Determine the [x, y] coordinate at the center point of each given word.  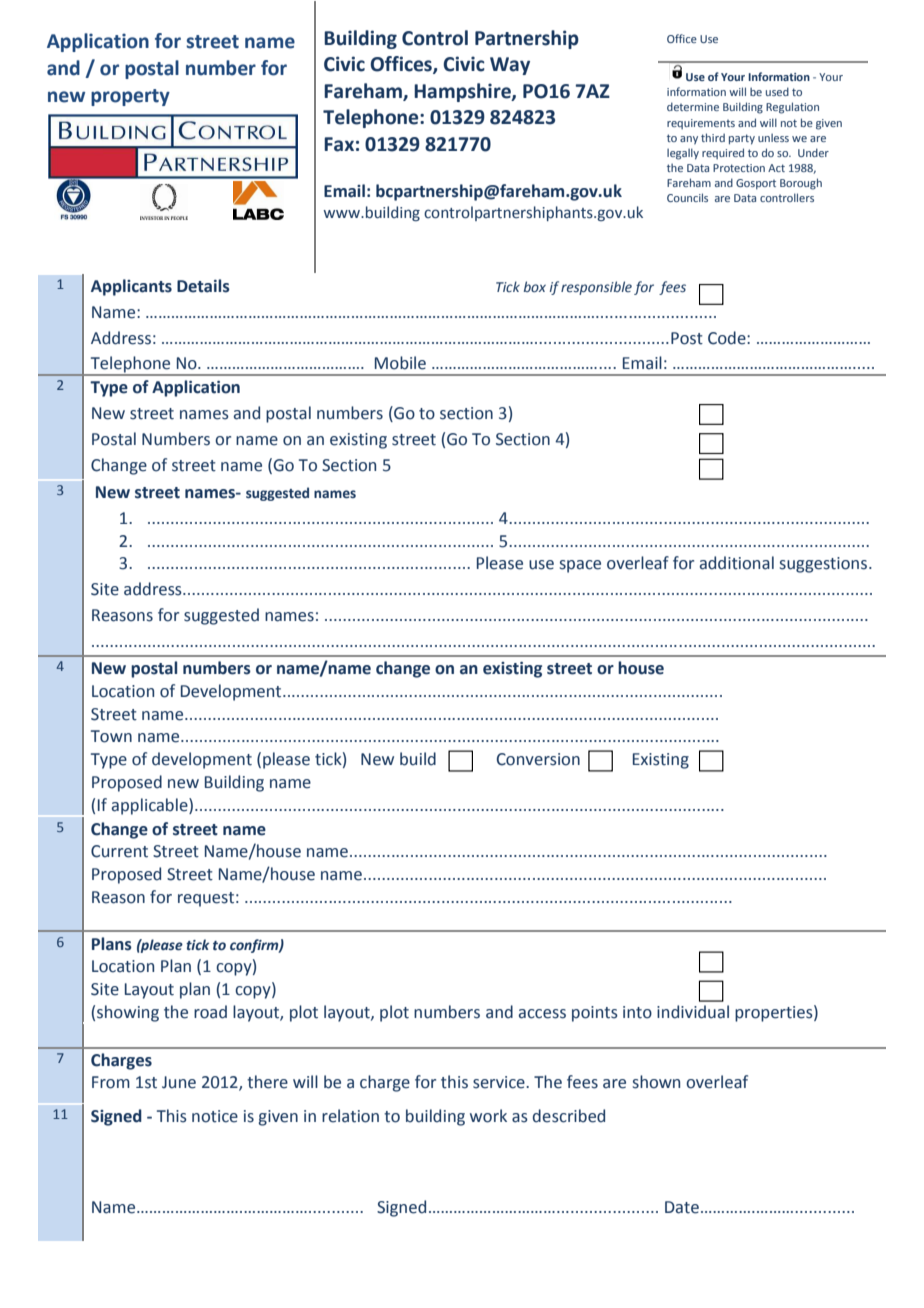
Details [203, 286]
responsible [596, 288]
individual [693, 1012]
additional [737, 563]
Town [111, 736]
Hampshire [463, 92]
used [777, 91]
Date [682, 1207]
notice [215, 1116]
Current [119, 851]
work [488, 1116]
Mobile [400, 363]
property [130, 97]
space [580, 566]
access [542, 1014]
